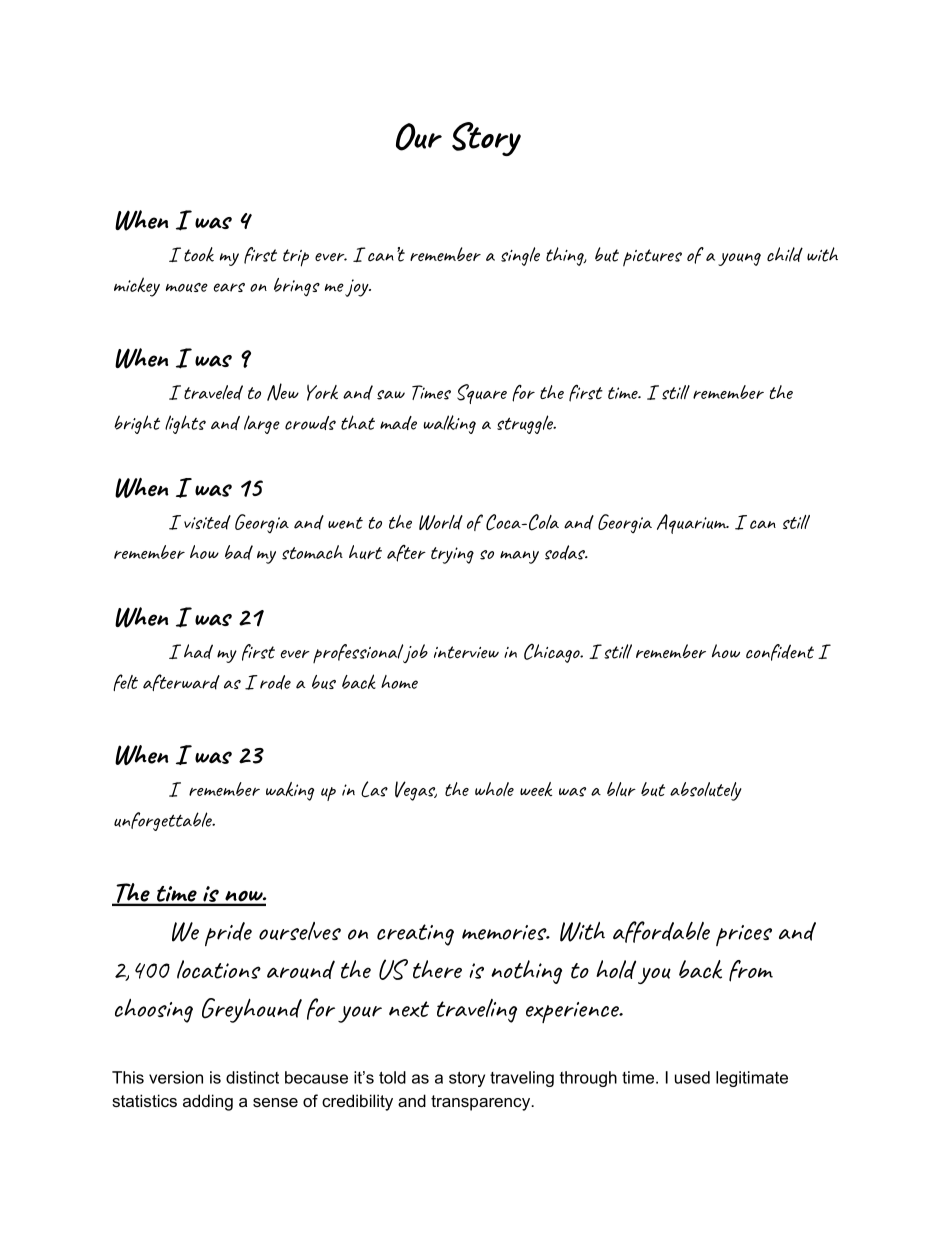 The height and width of the page is (1233, 952). What do you see at coordinates (520, 256) in the page?
I see `single` at bounding box center [520, 256].
